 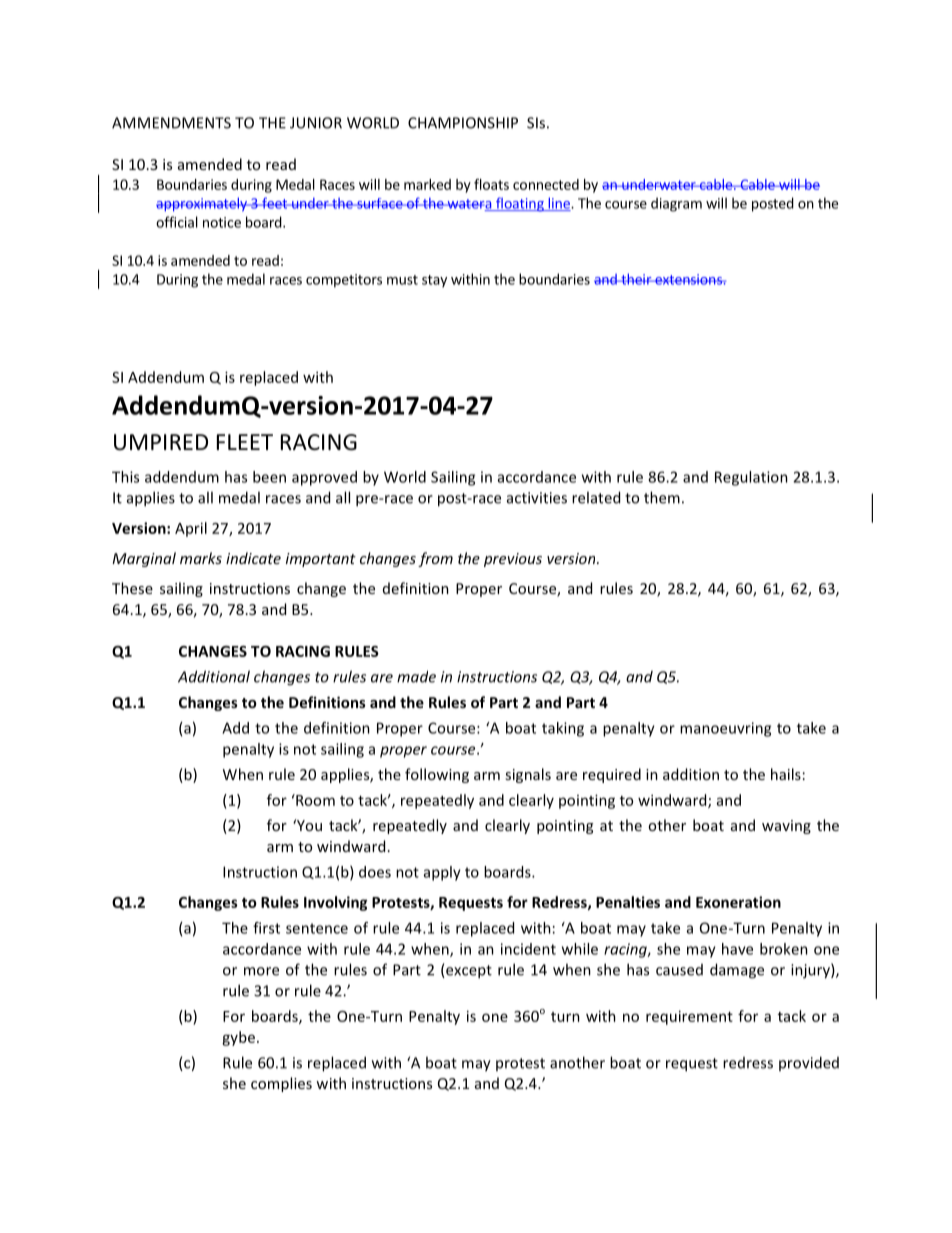 What do you see at coordinates (688, 279) in the image?
I see `extensions` at bounding box center [688, 279].
